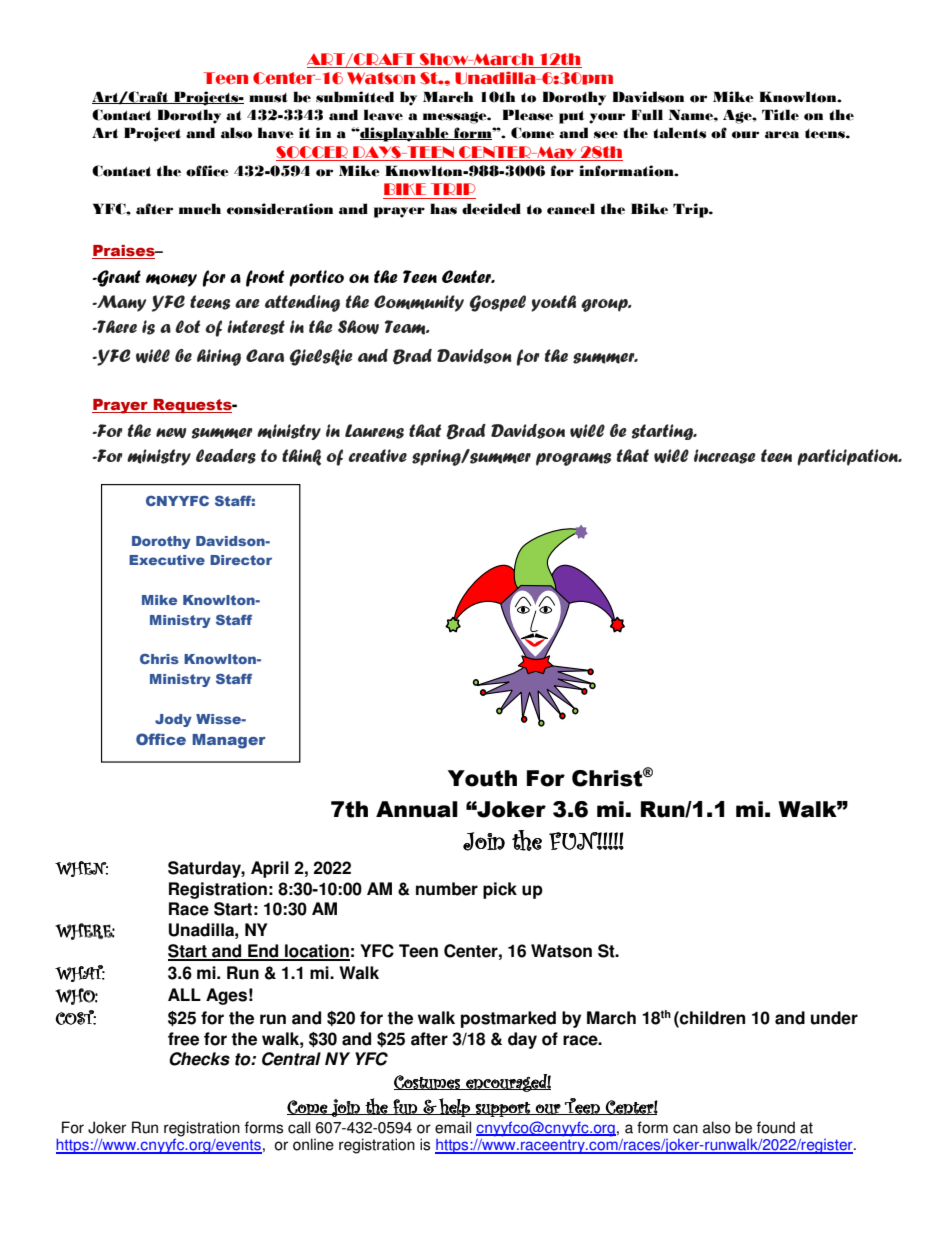  Describe the element at coordinates (782, 135) in the screenshot. I see `area` at that location.
